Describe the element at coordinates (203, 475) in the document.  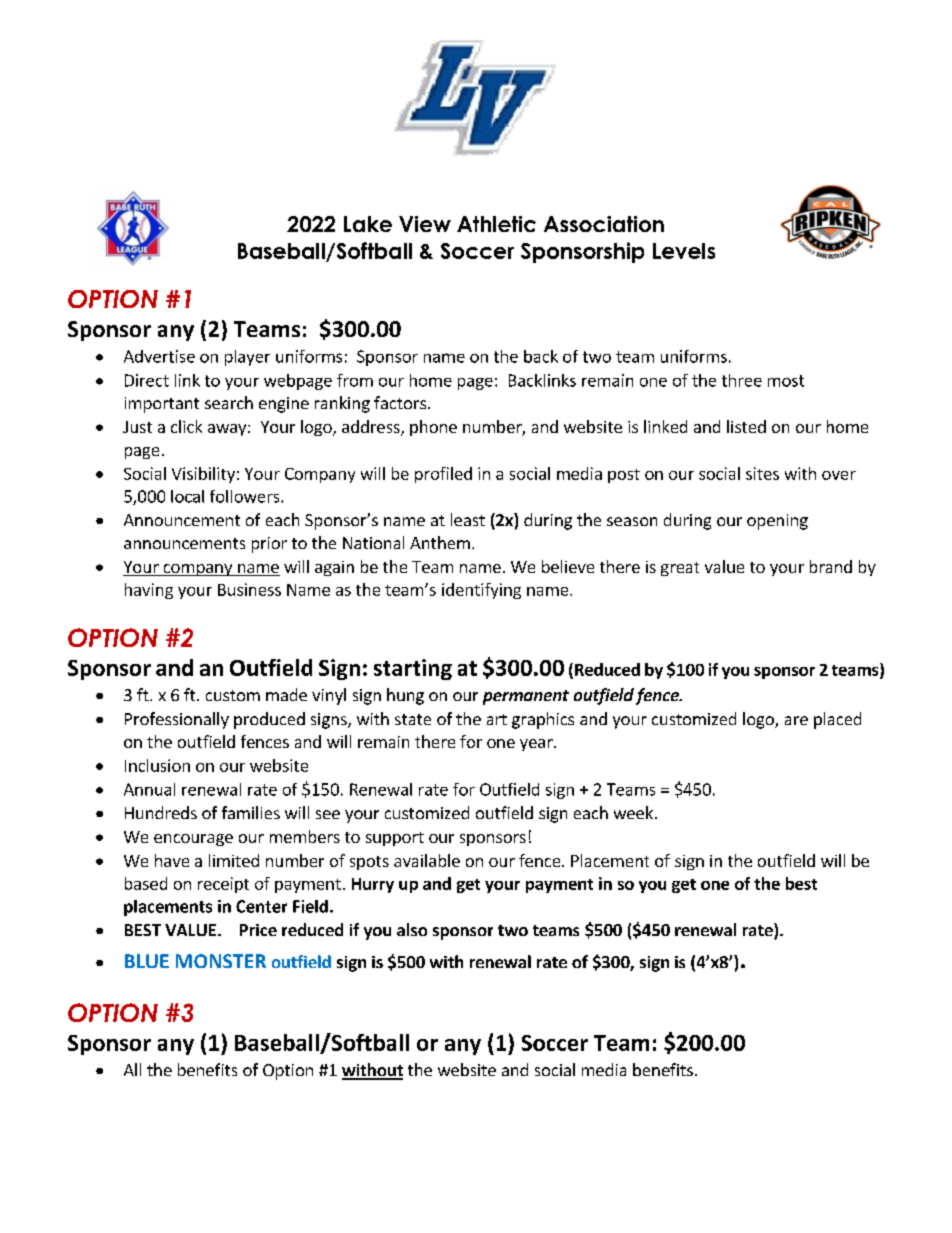
I see `Visibility` at that location.
